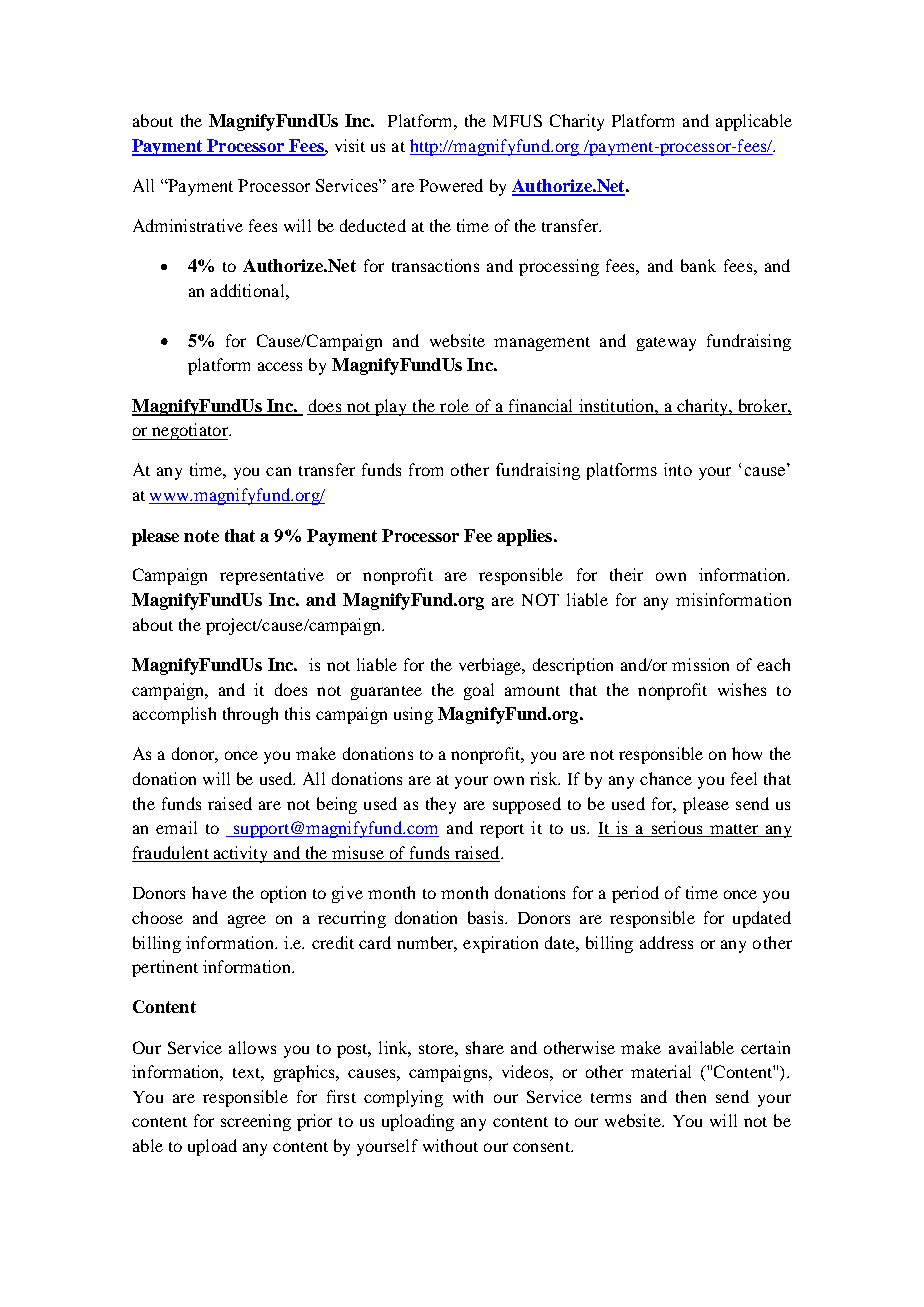  Describe the element at coordinates (250, 715) in the screenshot. I see `through` at that location.
